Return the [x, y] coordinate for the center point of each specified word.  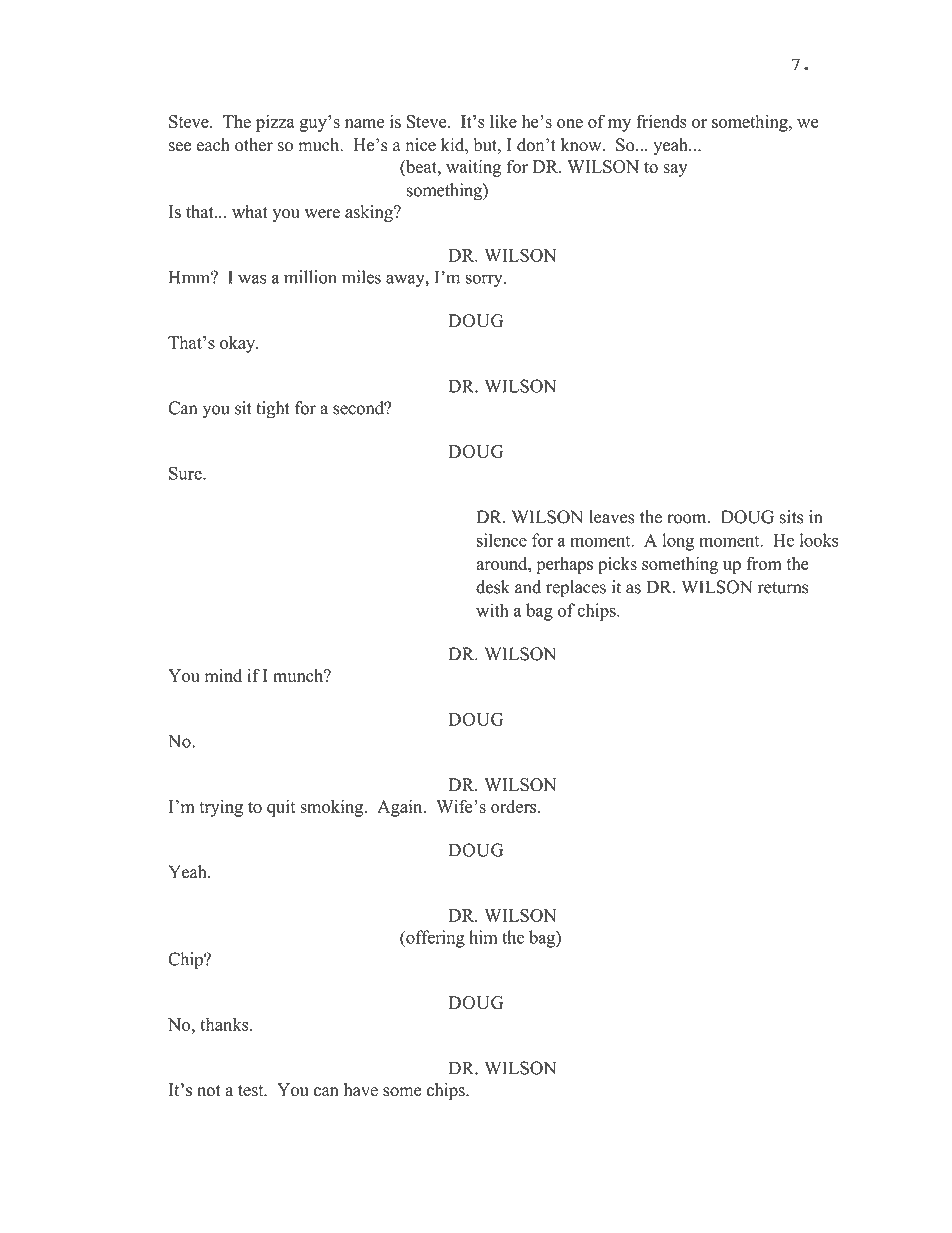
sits [791, 517]
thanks [225, 1024]
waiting [473, 168]
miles [361, 277]
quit [281, 808]
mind [223, 675]
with [492, 610]
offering [434, 939]
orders [515, 806]
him [483, 937]
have [361, 1090]
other [254, 145]
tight [273, 410]
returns [783, 588]
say [675, 170]
